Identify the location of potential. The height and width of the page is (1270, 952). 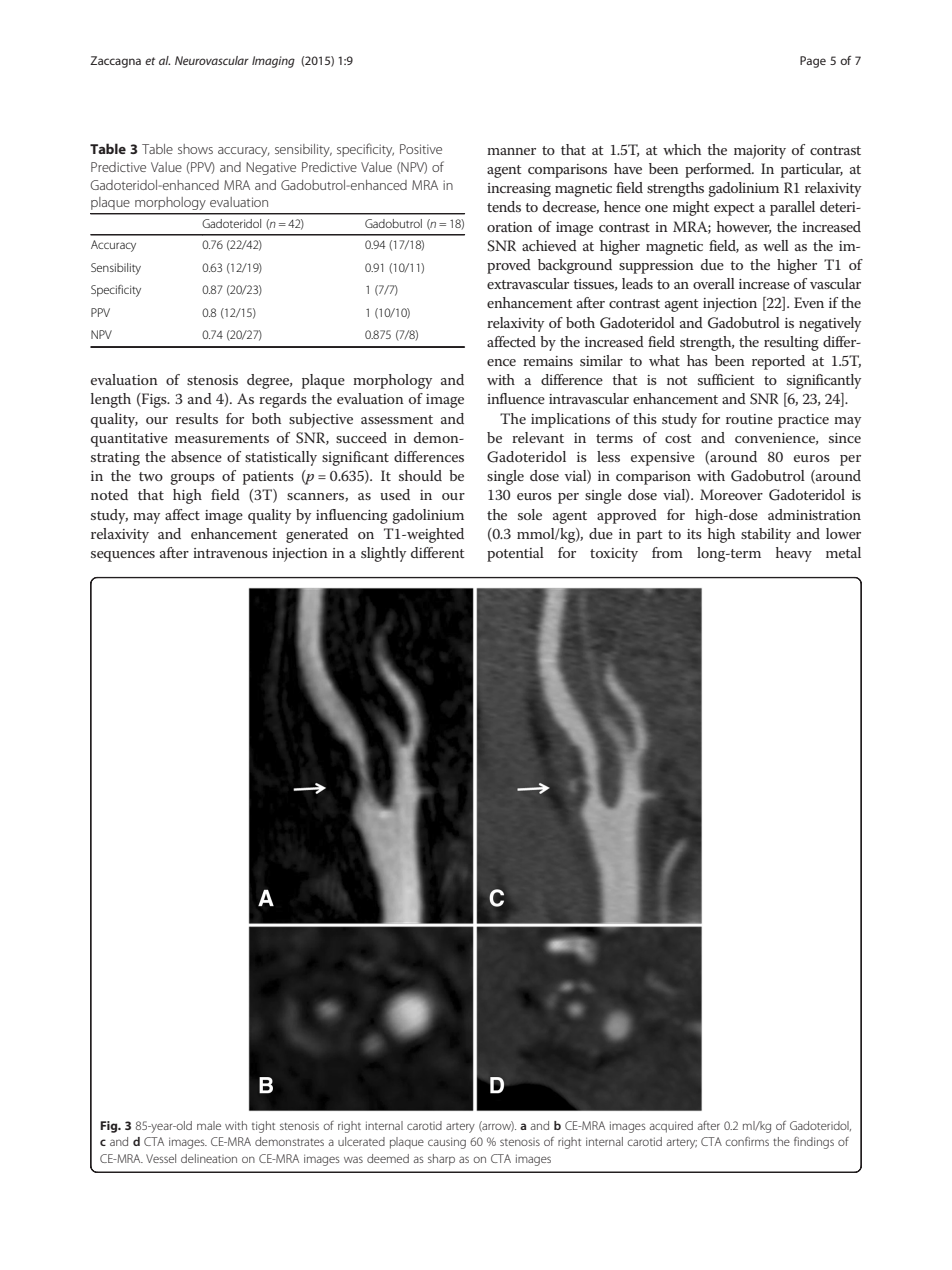
(515, 554).
